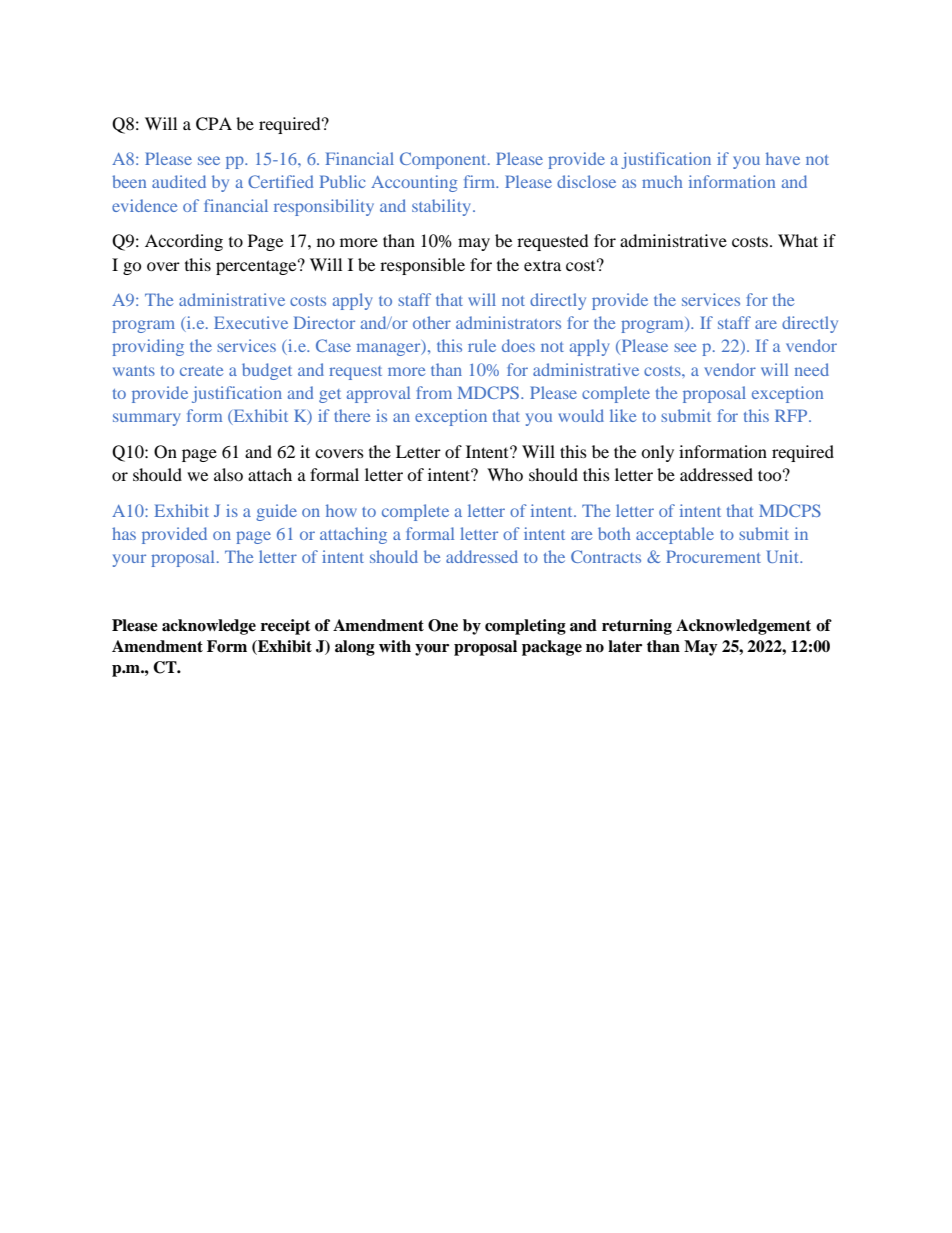 The image size is (952, 1233). Describe the element at coordinates (783, 158) in the screenshot. I see `have` at that location.
